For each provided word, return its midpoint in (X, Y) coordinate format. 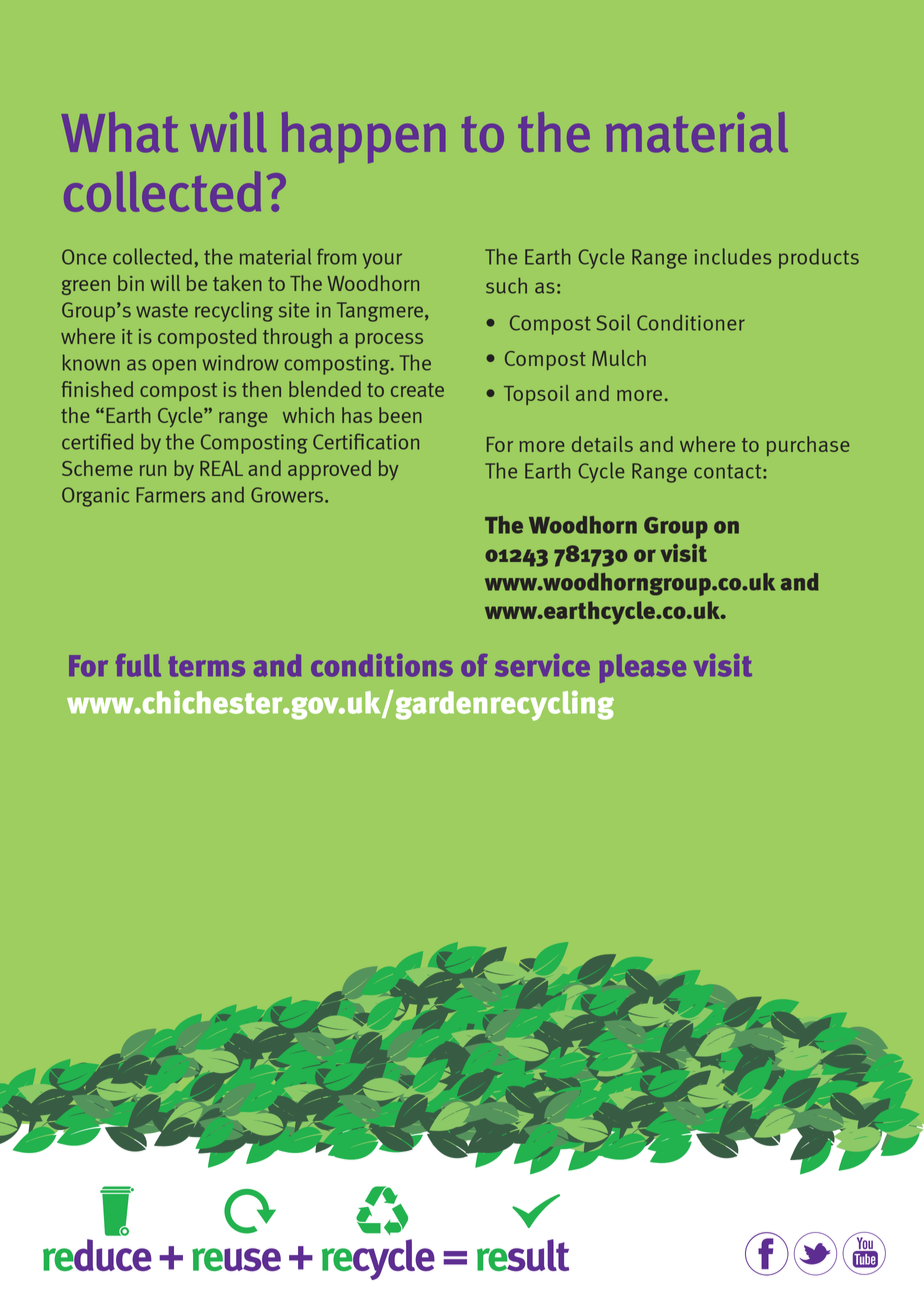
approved (329, 470)
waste (162, 310)
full (138, 665)
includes (733, 256)
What (120, 132)
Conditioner (691, 323)
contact (729, 471)
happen (363, 137)
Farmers (171, 495)
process (389, 340)
